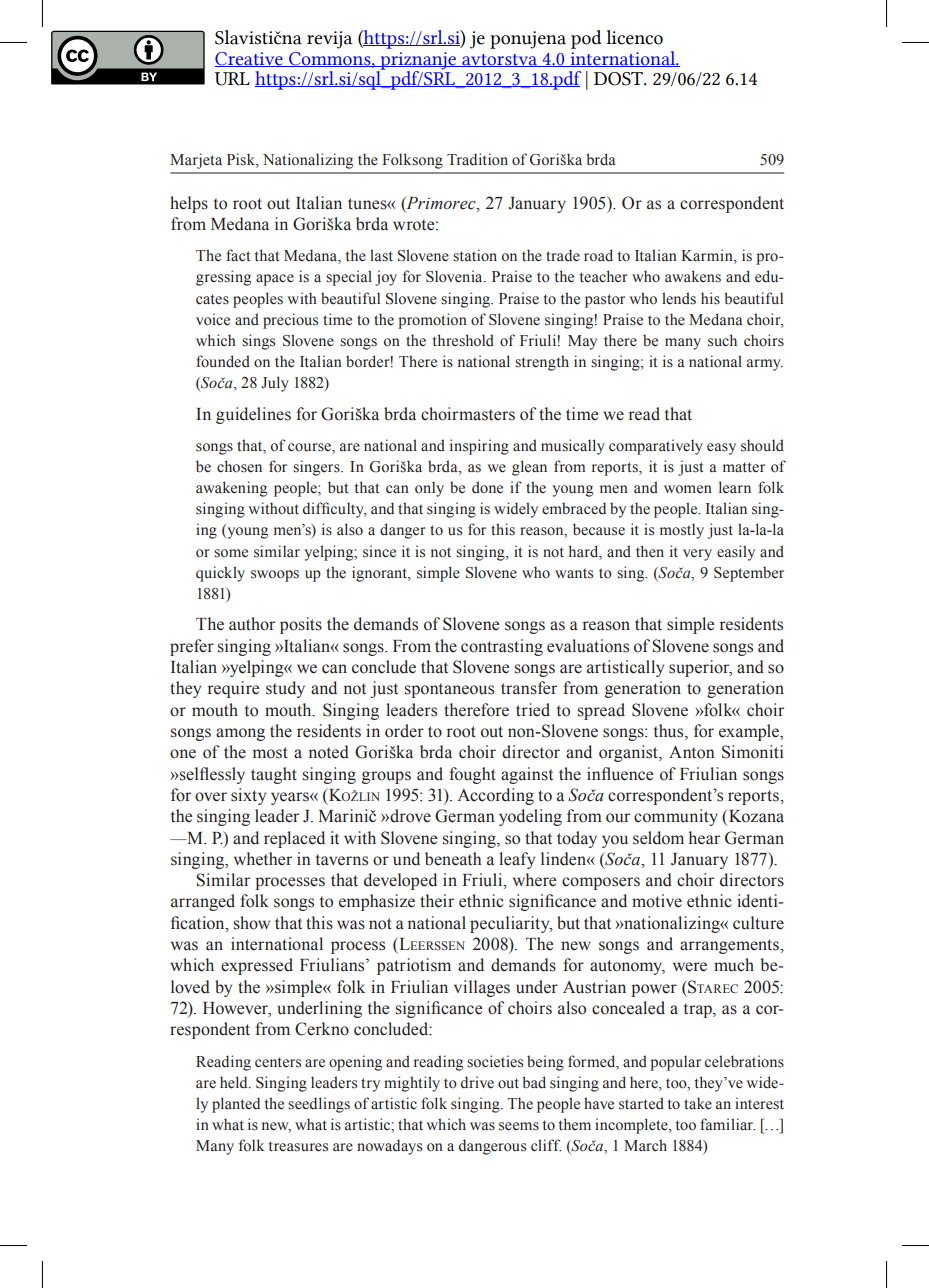 Image resolution: width=929 pixels, height=1288 pixels. What do you see at coordinates (477, 159) in the screenshot?
I see `Tradition` at bounding box center [477, 159].
